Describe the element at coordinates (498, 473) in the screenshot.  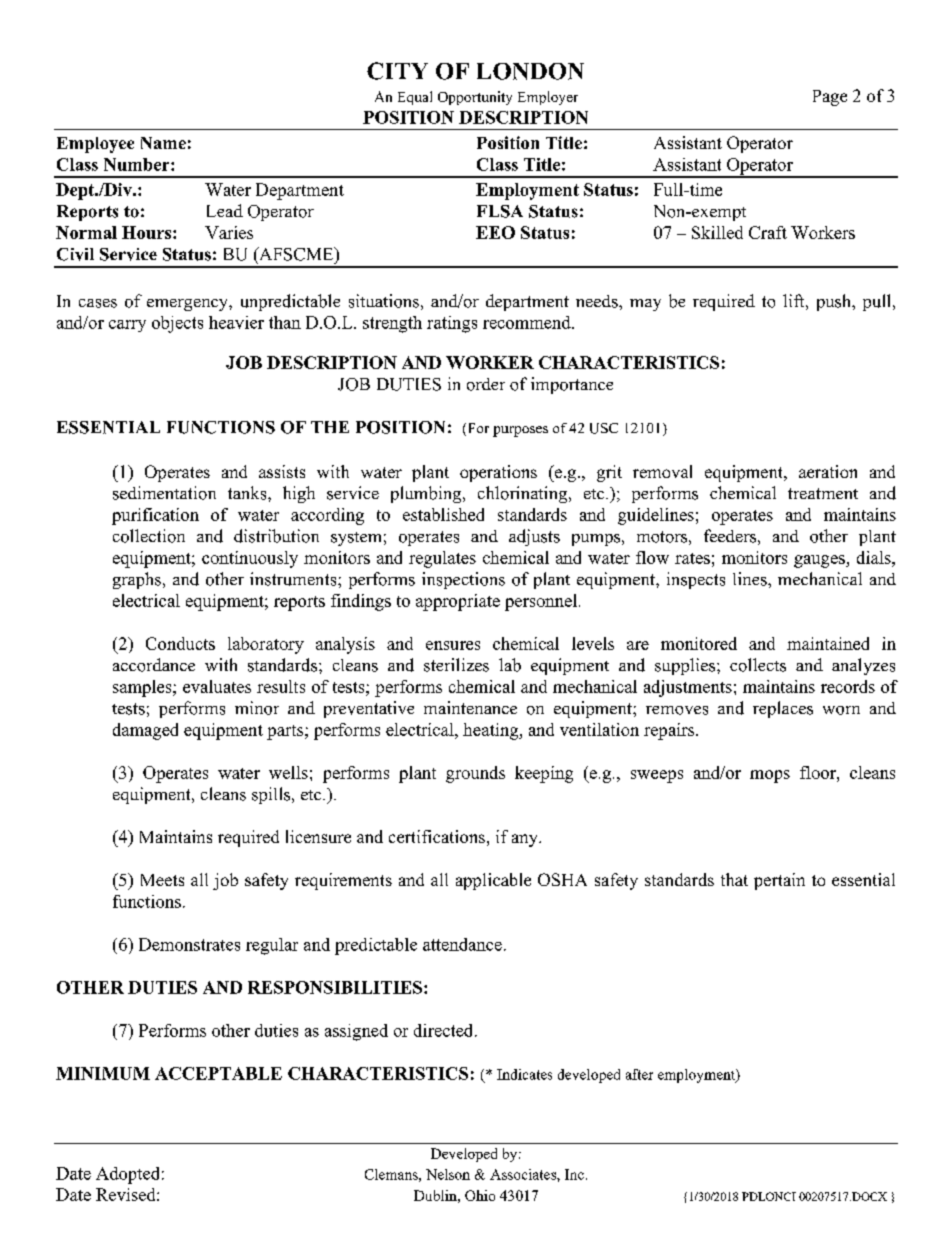
I see `operations` at that location.
